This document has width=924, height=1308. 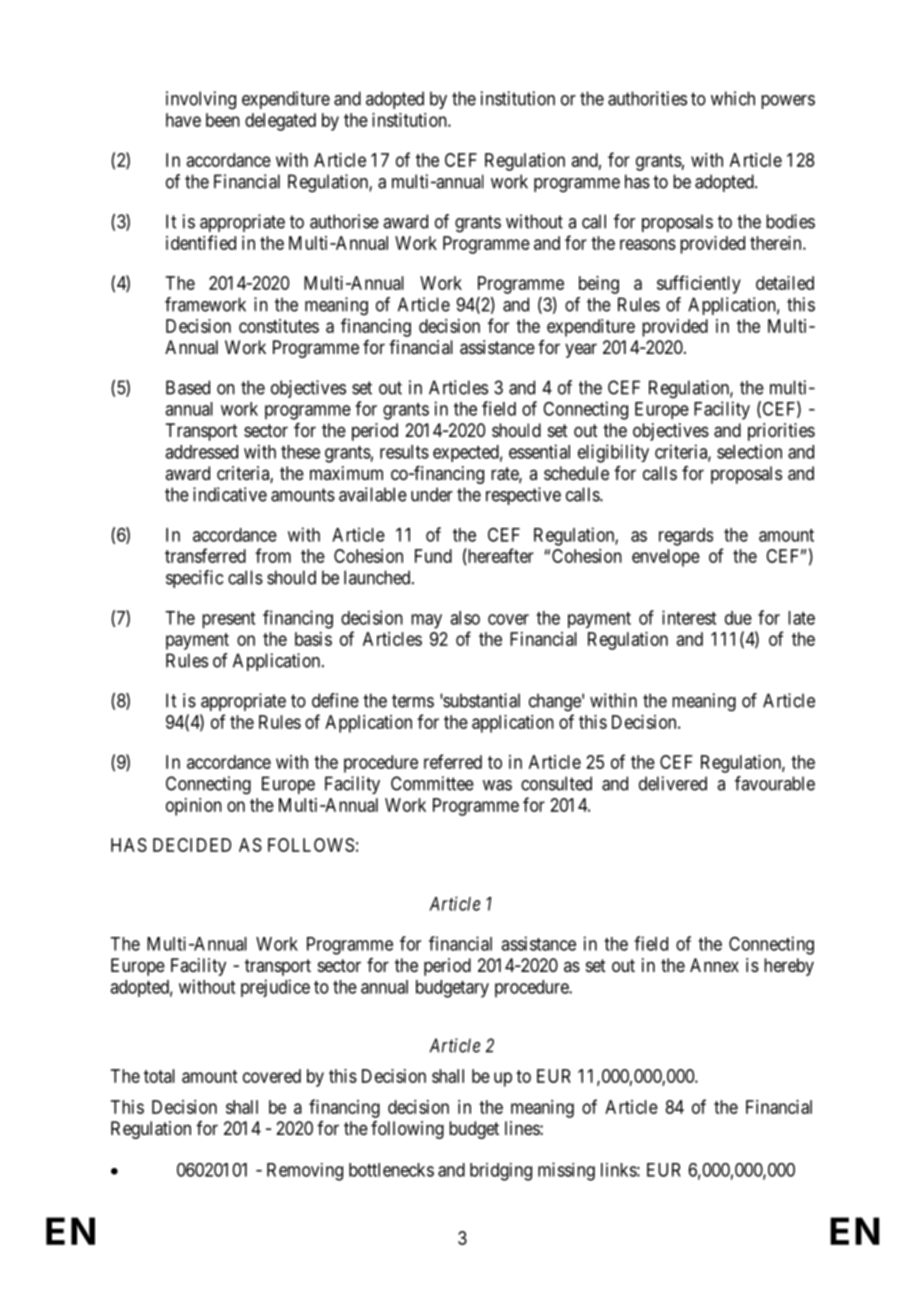 I want to click on Removing, so click(x=305, y=1172).
